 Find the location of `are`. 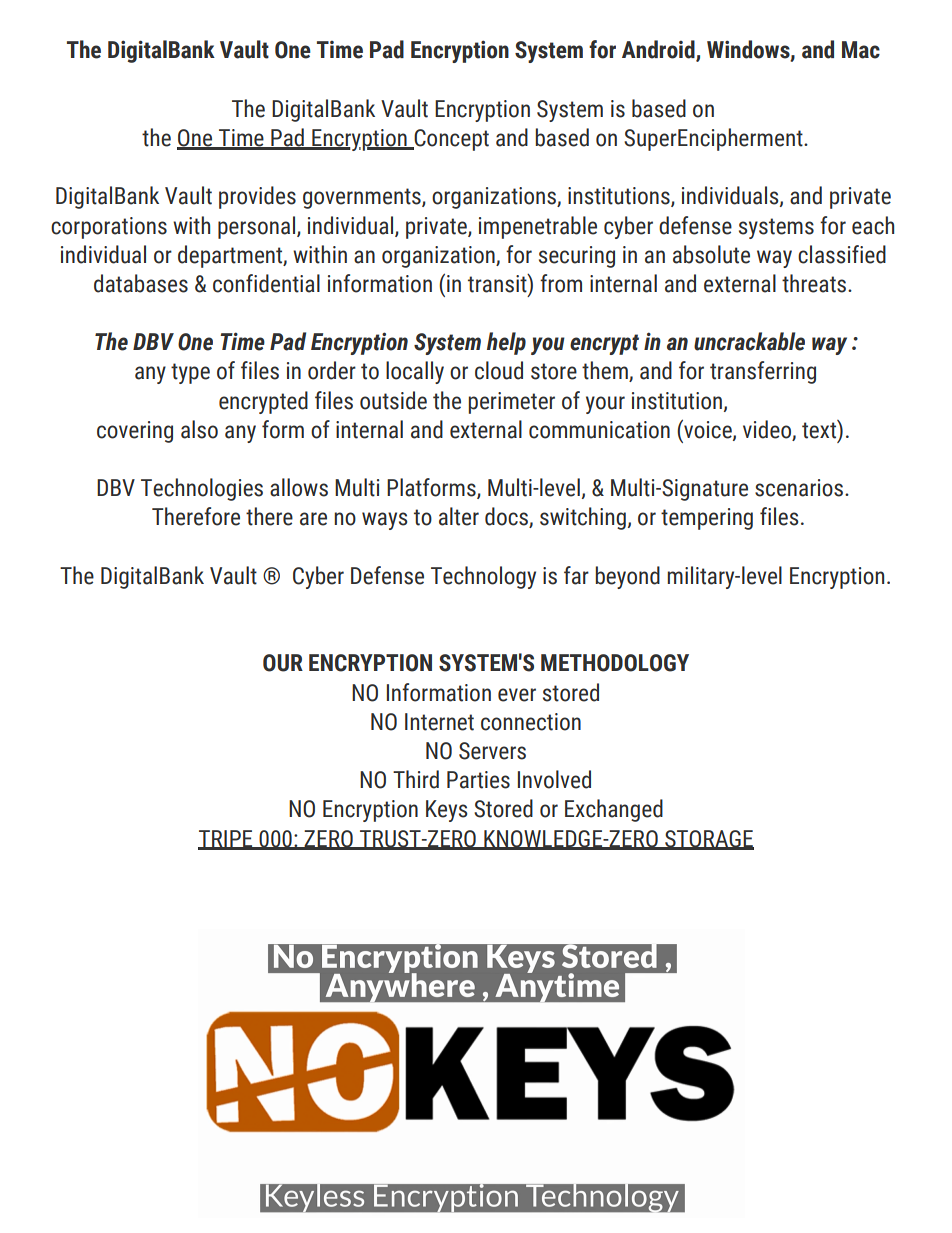

are is located at coordinates (313, 519).
